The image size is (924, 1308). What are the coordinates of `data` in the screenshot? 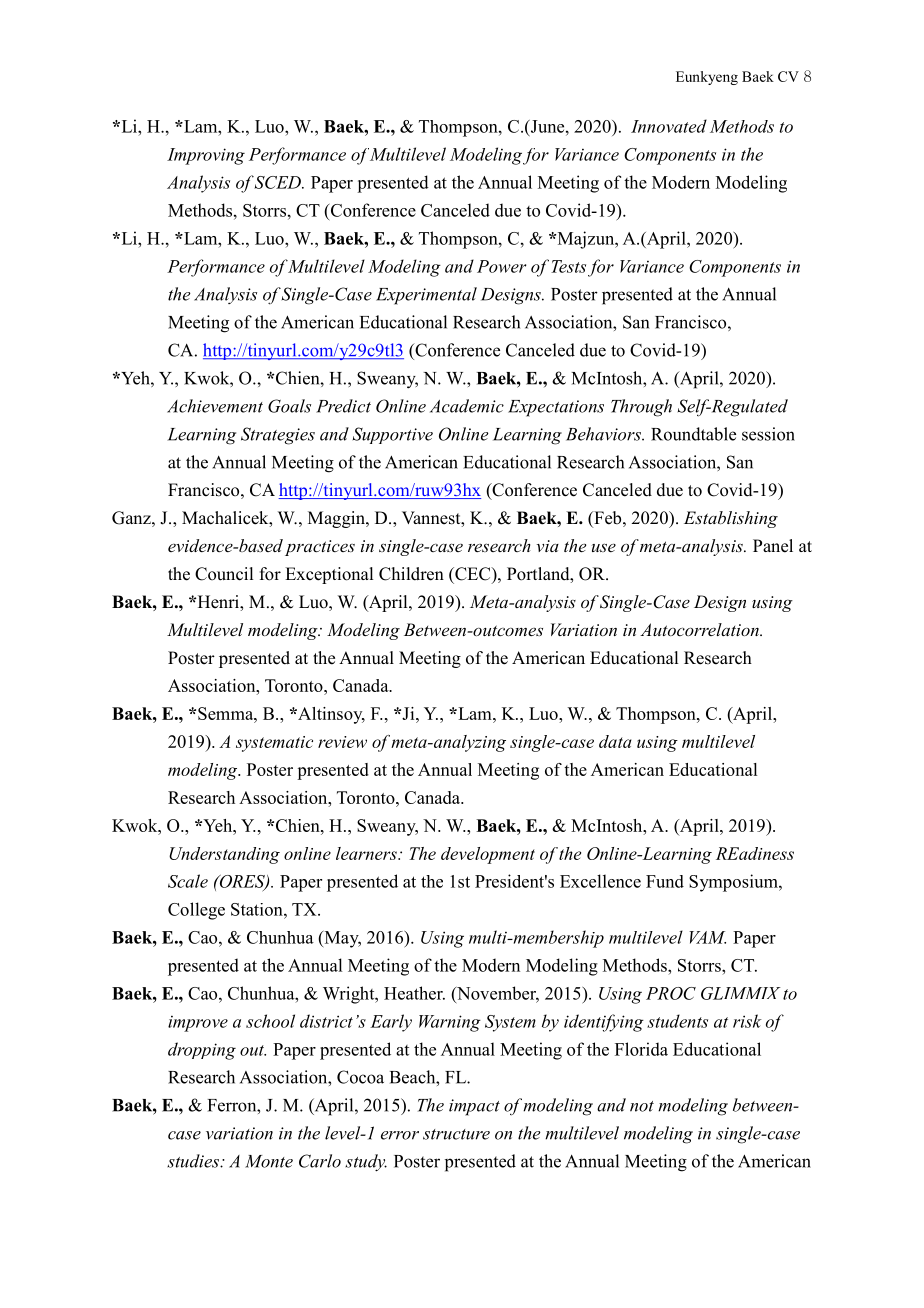 It's located at (615, 741).
